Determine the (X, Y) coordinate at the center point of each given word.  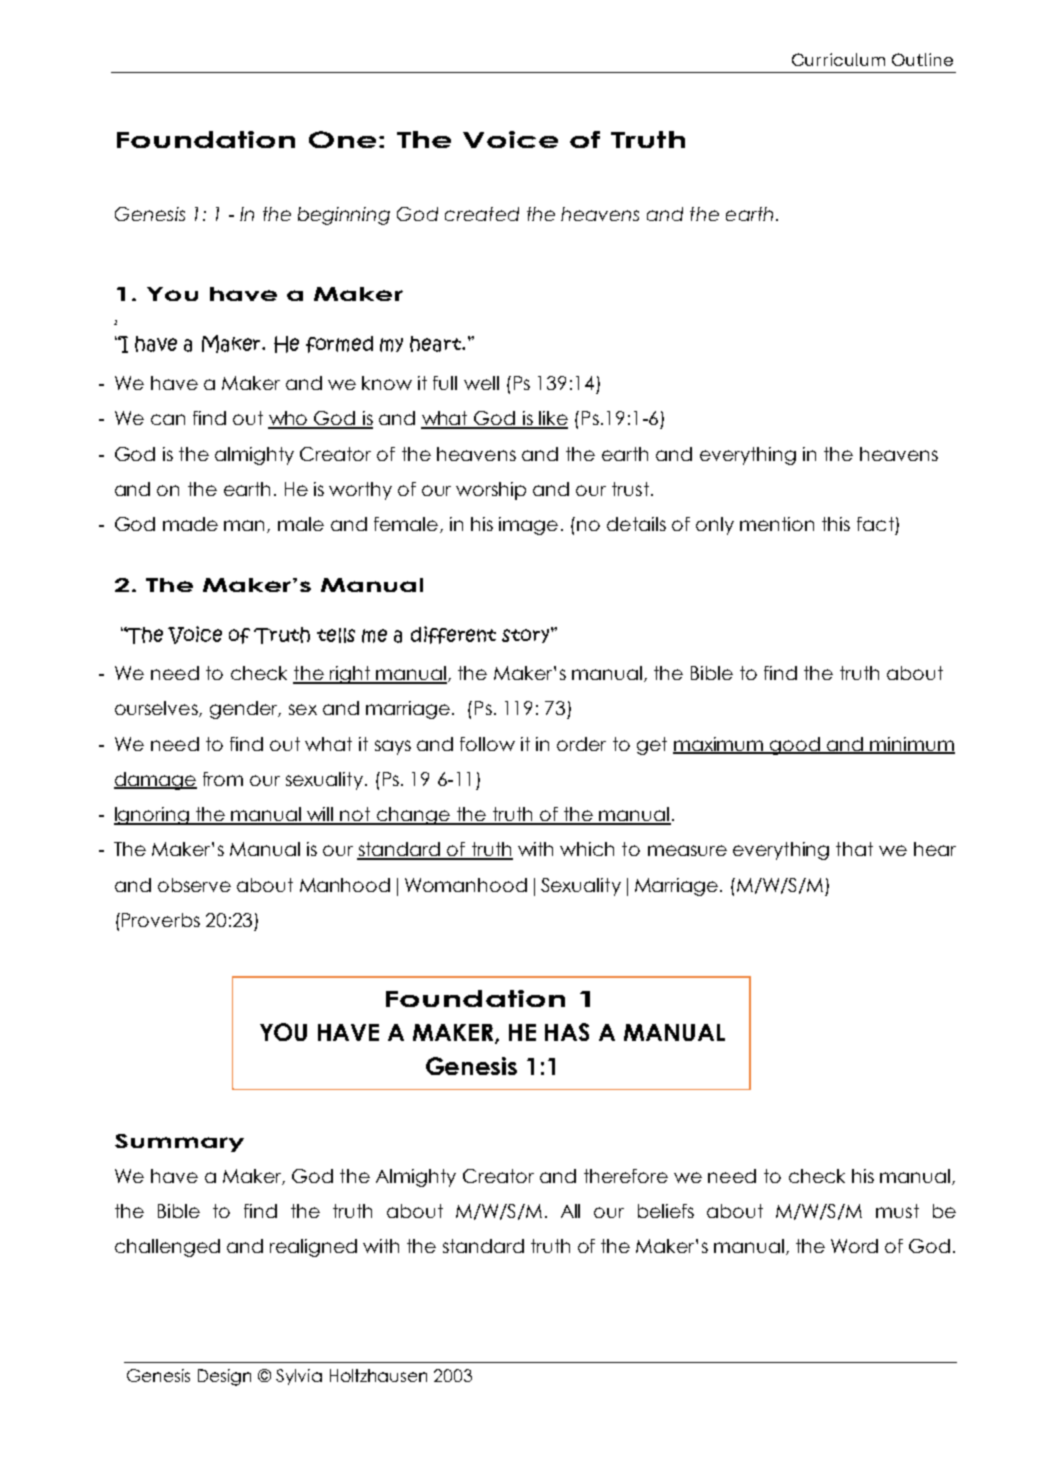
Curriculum (838, 59)
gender (245, 710)
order (581, 744)
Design (224, 1377)
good (795, 746)
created (482, 214)
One (342, 139)
